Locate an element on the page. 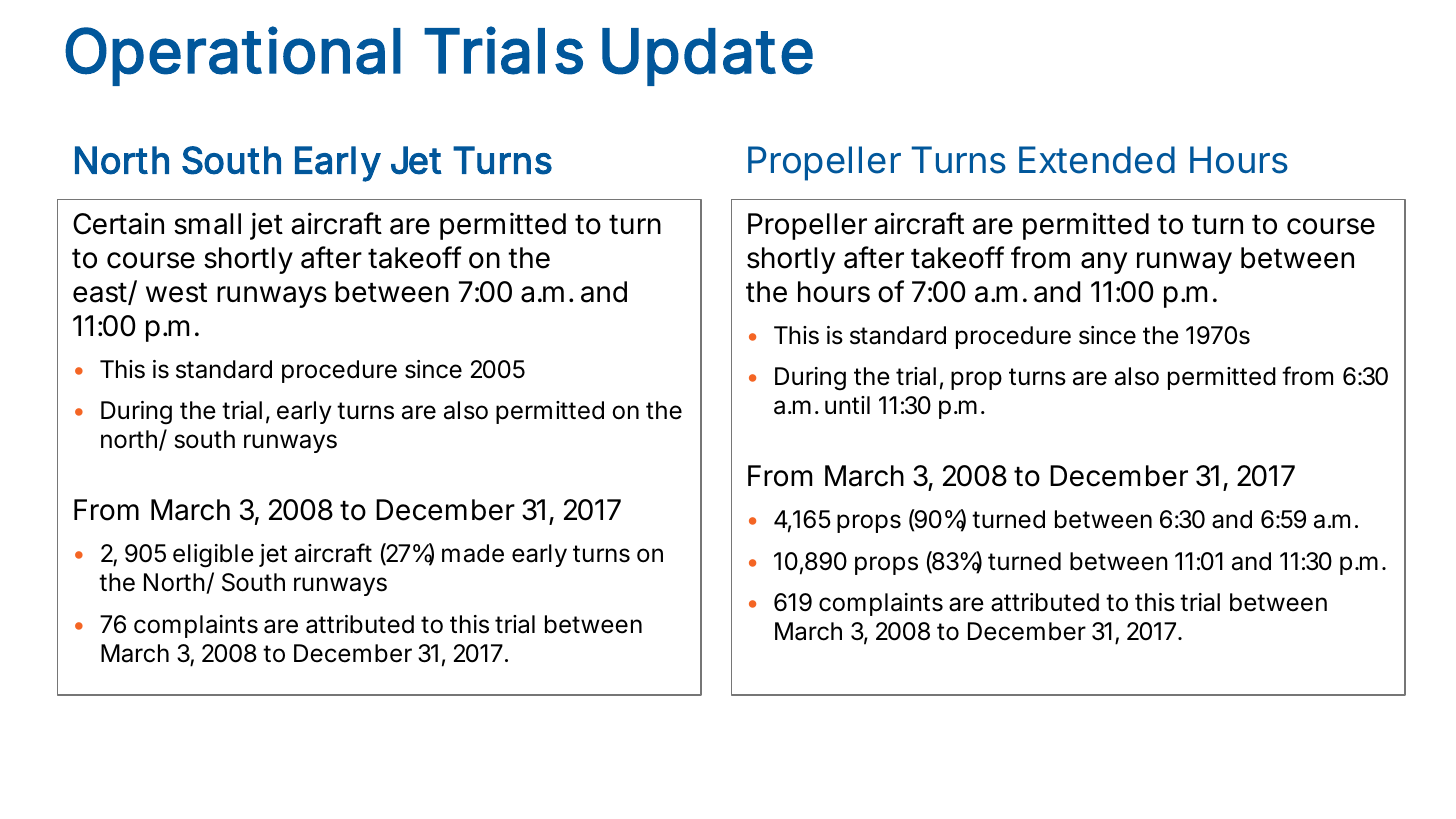 Image resolution: width=1456 pixels, height=819 pixels. any is located at coordinates (1104, 263).
